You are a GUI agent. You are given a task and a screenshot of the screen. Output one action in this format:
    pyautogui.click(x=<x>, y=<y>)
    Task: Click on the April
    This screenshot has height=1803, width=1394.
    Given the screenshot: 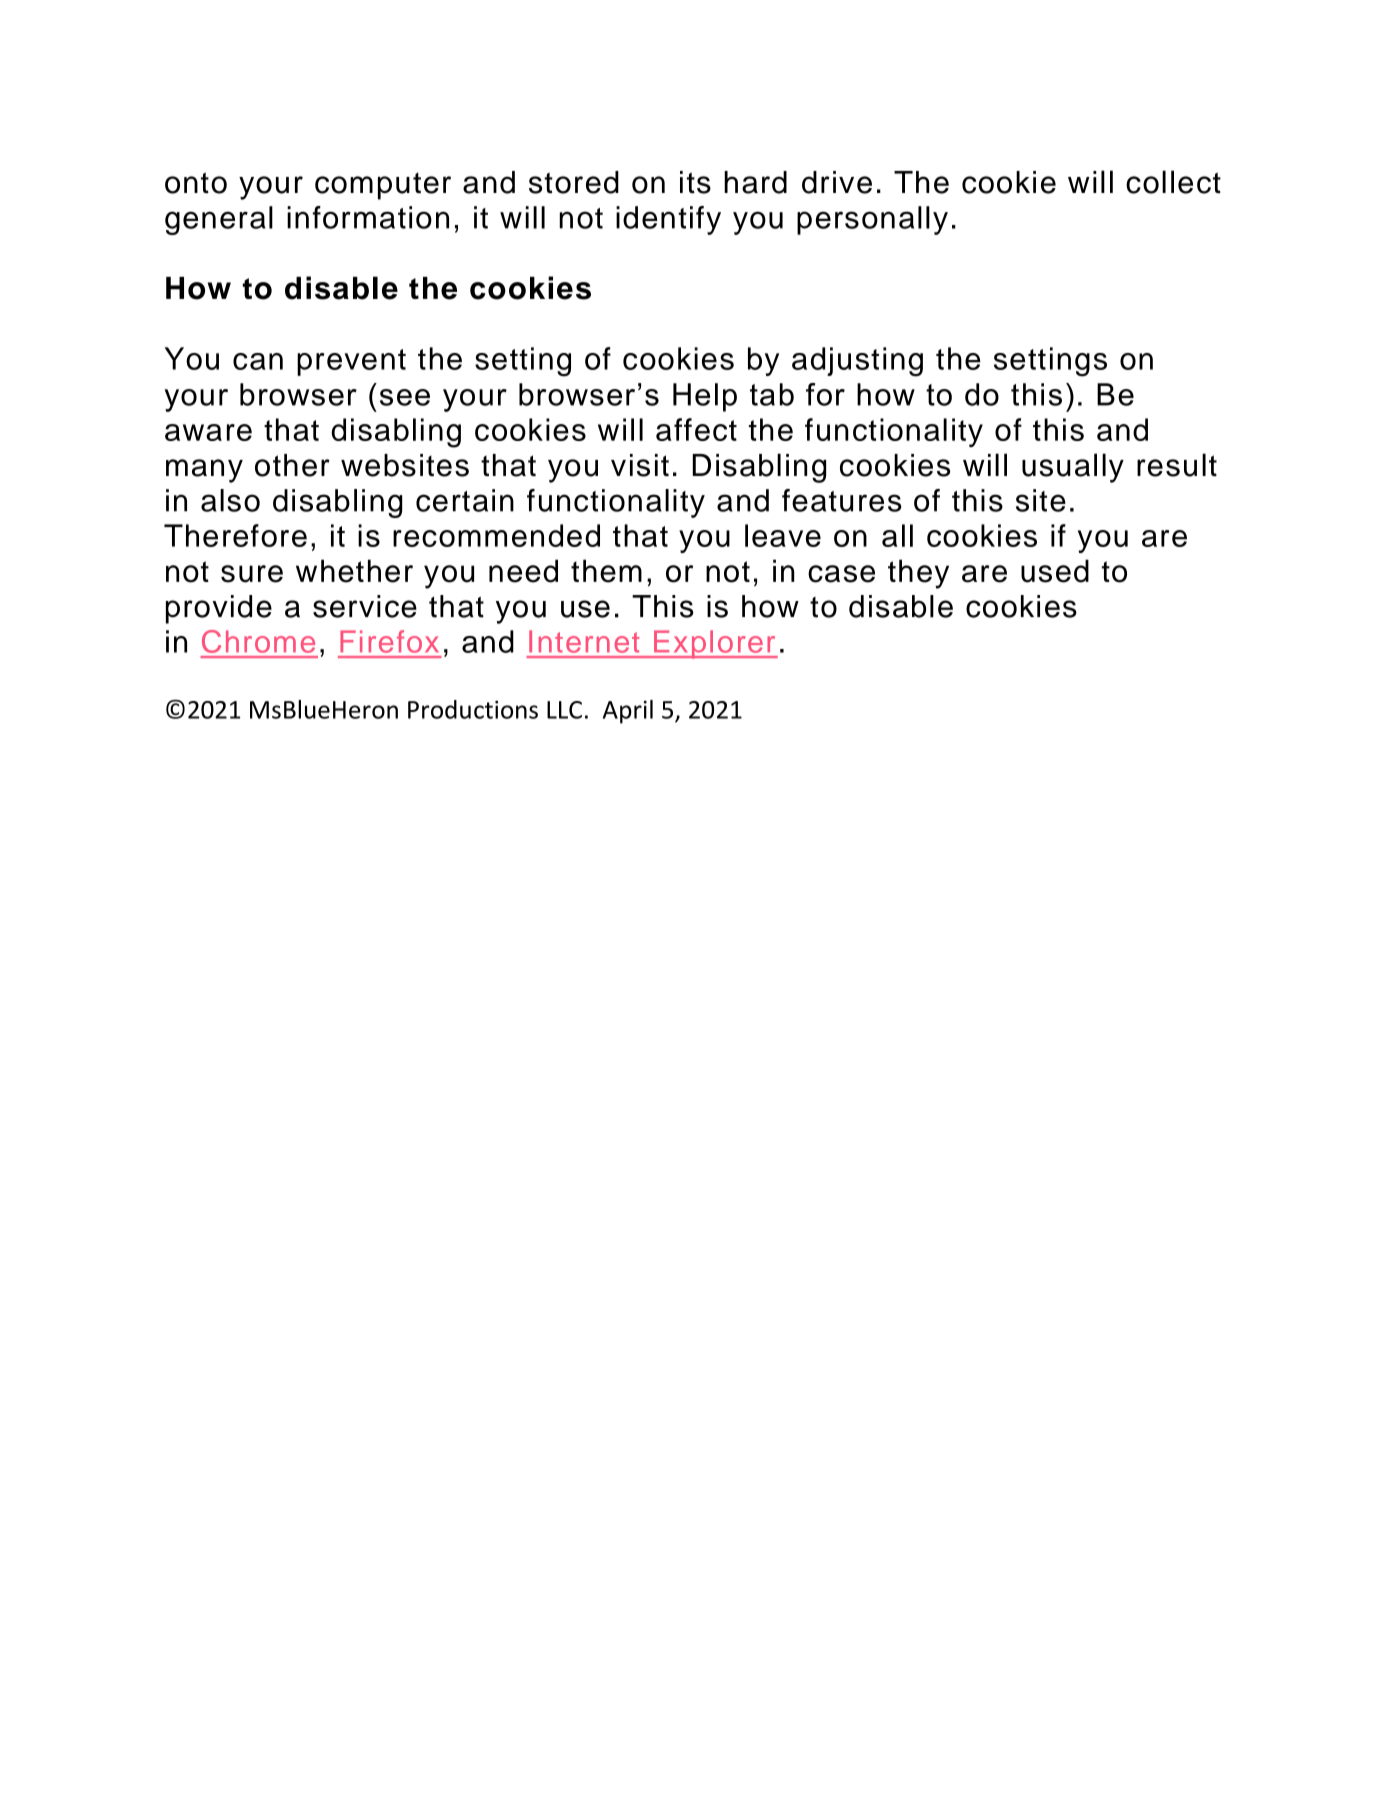 What is the action you would take?
    pyautogui.click(x=628, y=712)
